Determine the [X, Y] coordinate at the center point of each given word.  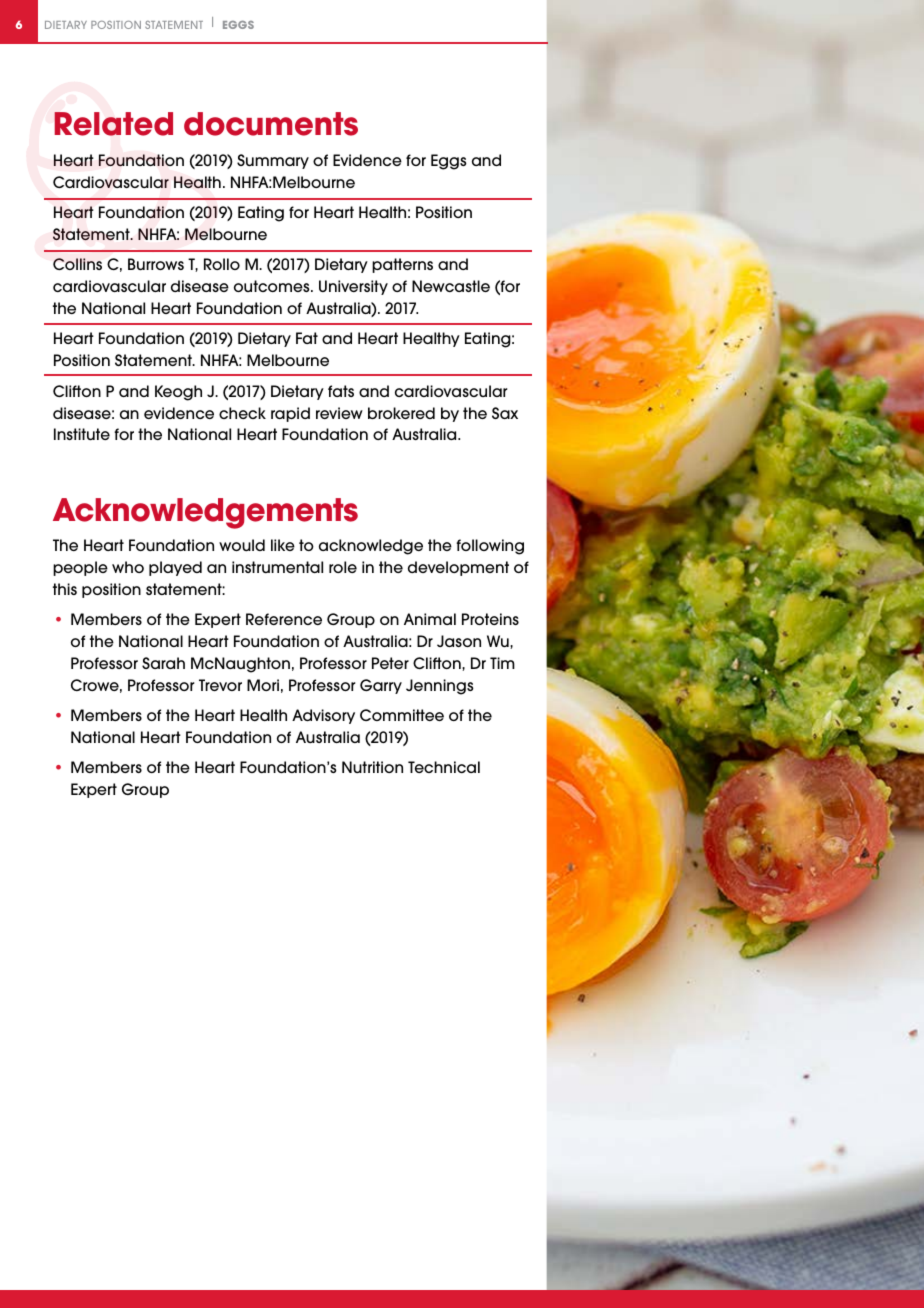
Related [113, 124]
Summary [273, 161]
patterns [402, 265]
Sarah [163, 663]
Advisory [323, 716]
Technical [444, 767]
